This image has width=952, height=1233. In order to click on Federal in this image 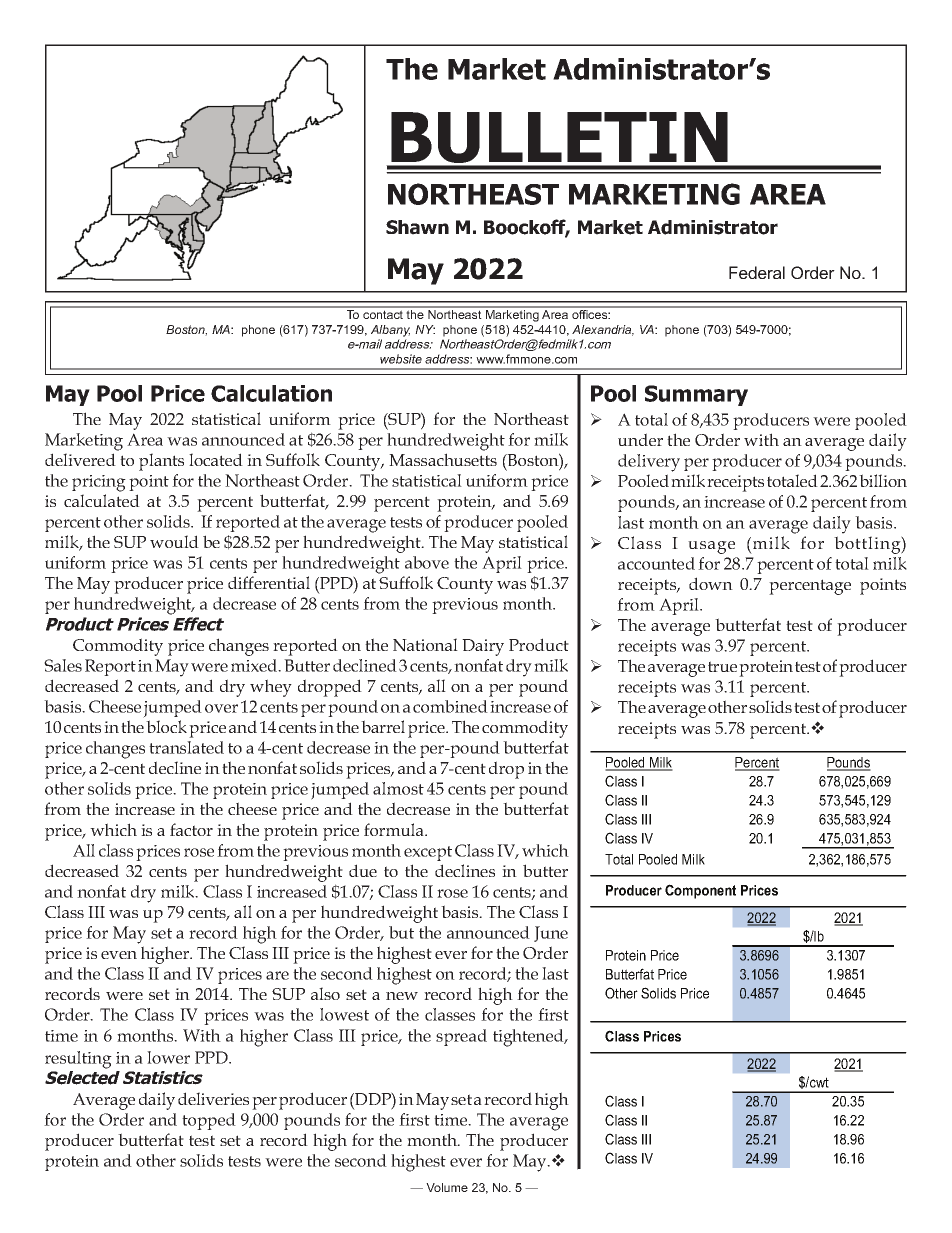, I will do `click(757, 272)`.
